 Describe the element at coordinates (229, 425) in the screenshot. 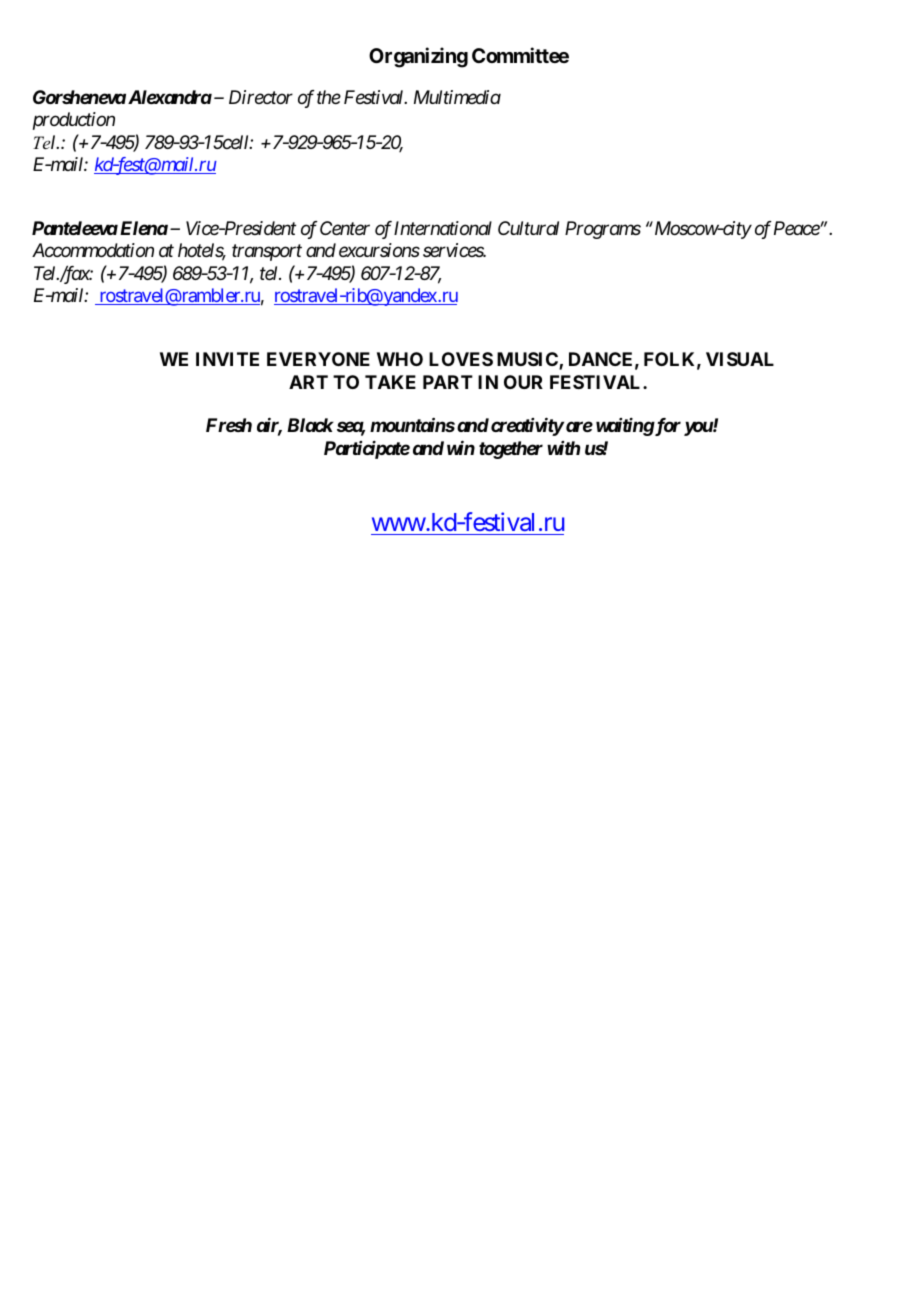

I see `Fresh` at that location.
